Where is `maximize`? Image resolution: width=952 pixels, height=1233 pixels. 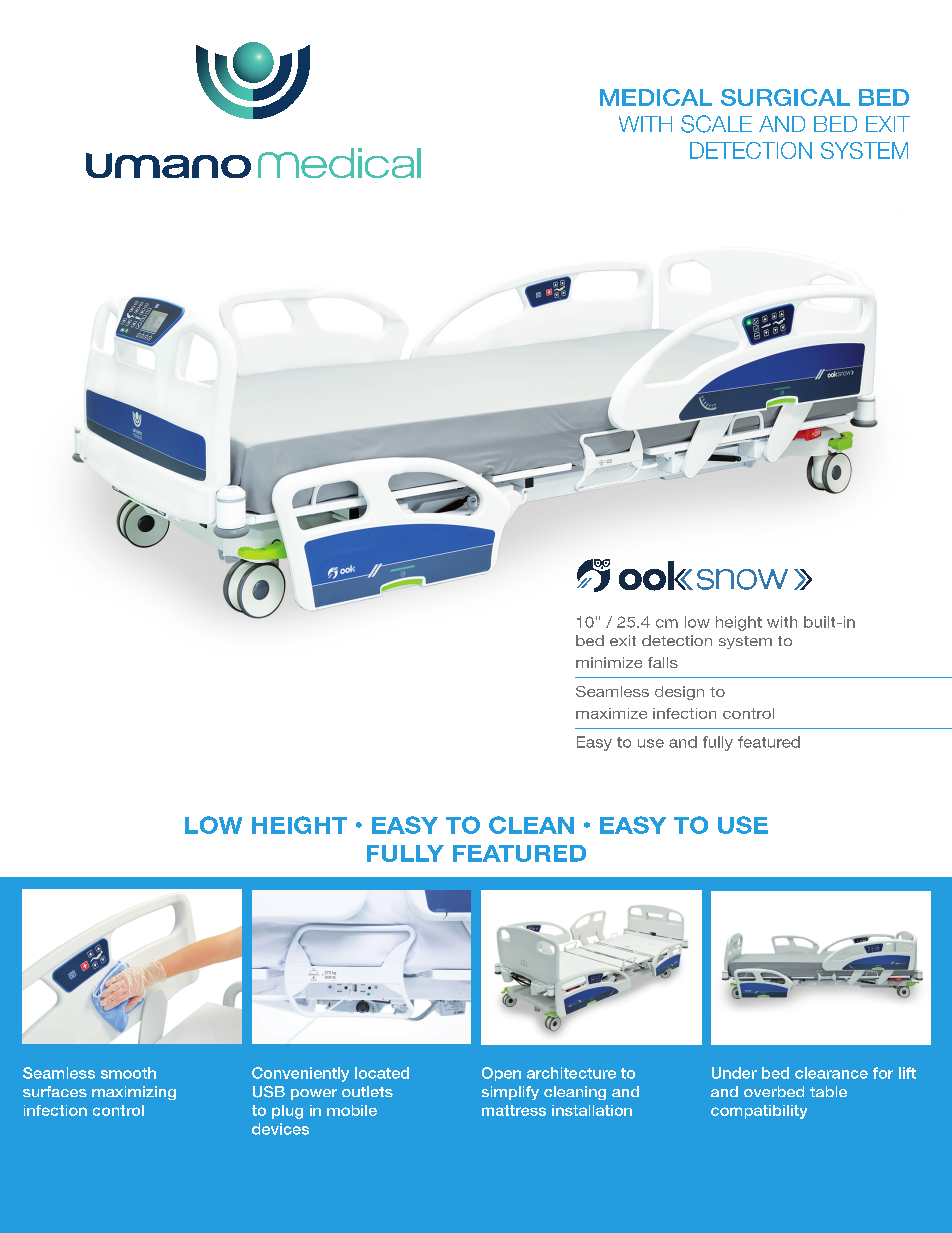 maximize is located at coordinates (611, 713).
